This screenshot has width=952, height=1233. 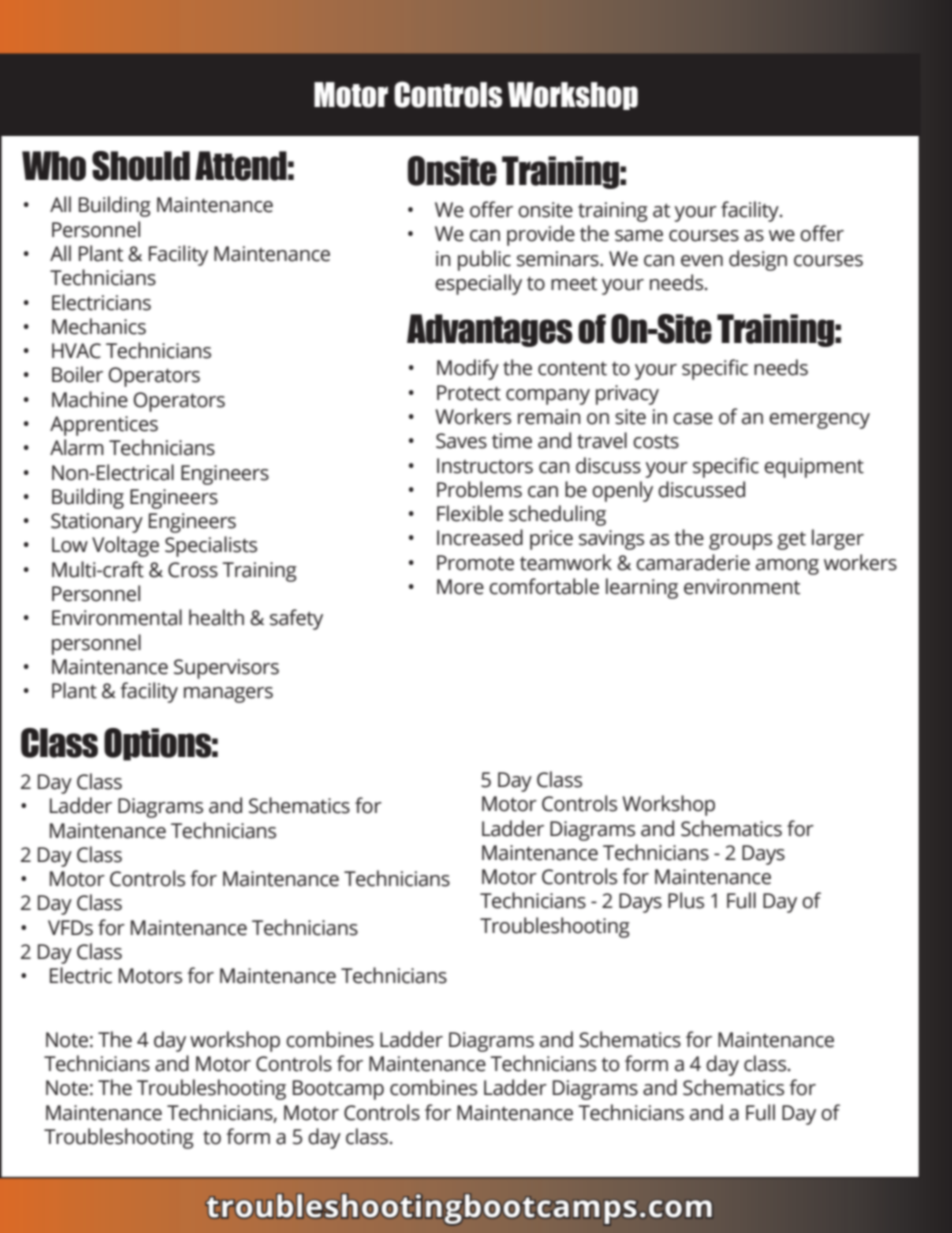 What do you see at coordinates (686, 900) in the screenshot?
I see `Plus` at bounding box center [686, 900].
